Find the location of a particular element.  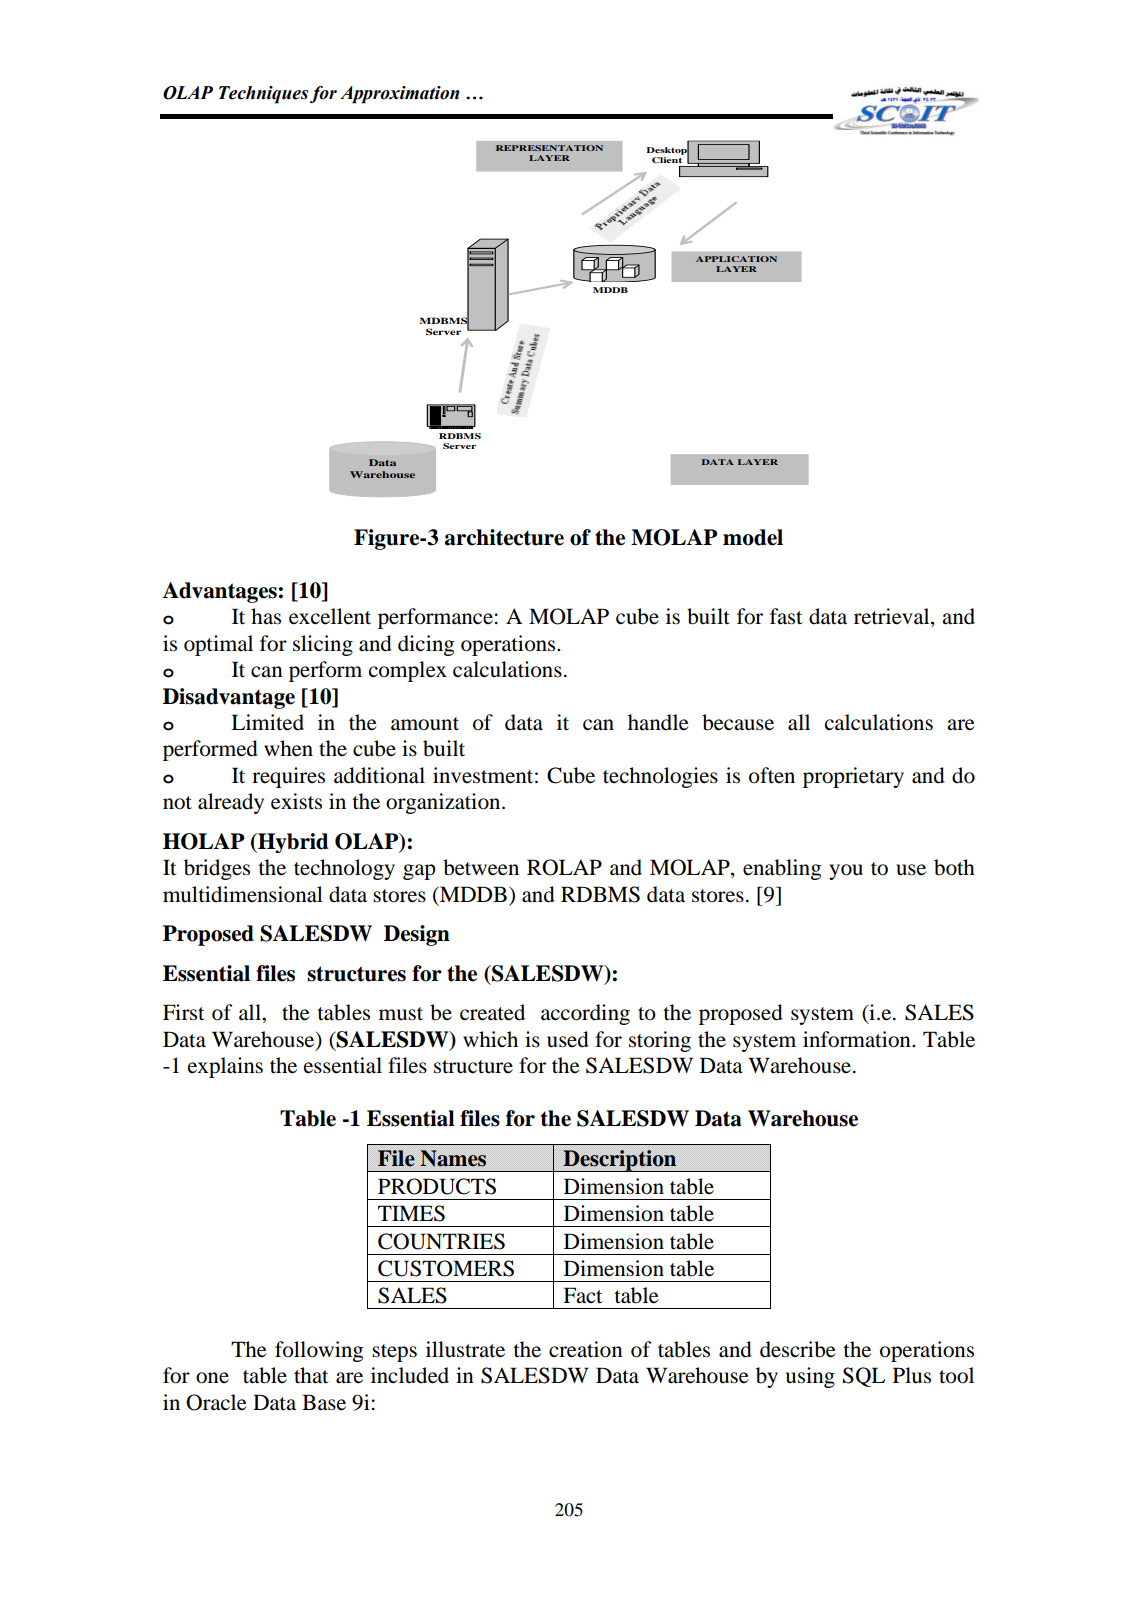

REPRESENTATION is located at coordinates (549, 148).
